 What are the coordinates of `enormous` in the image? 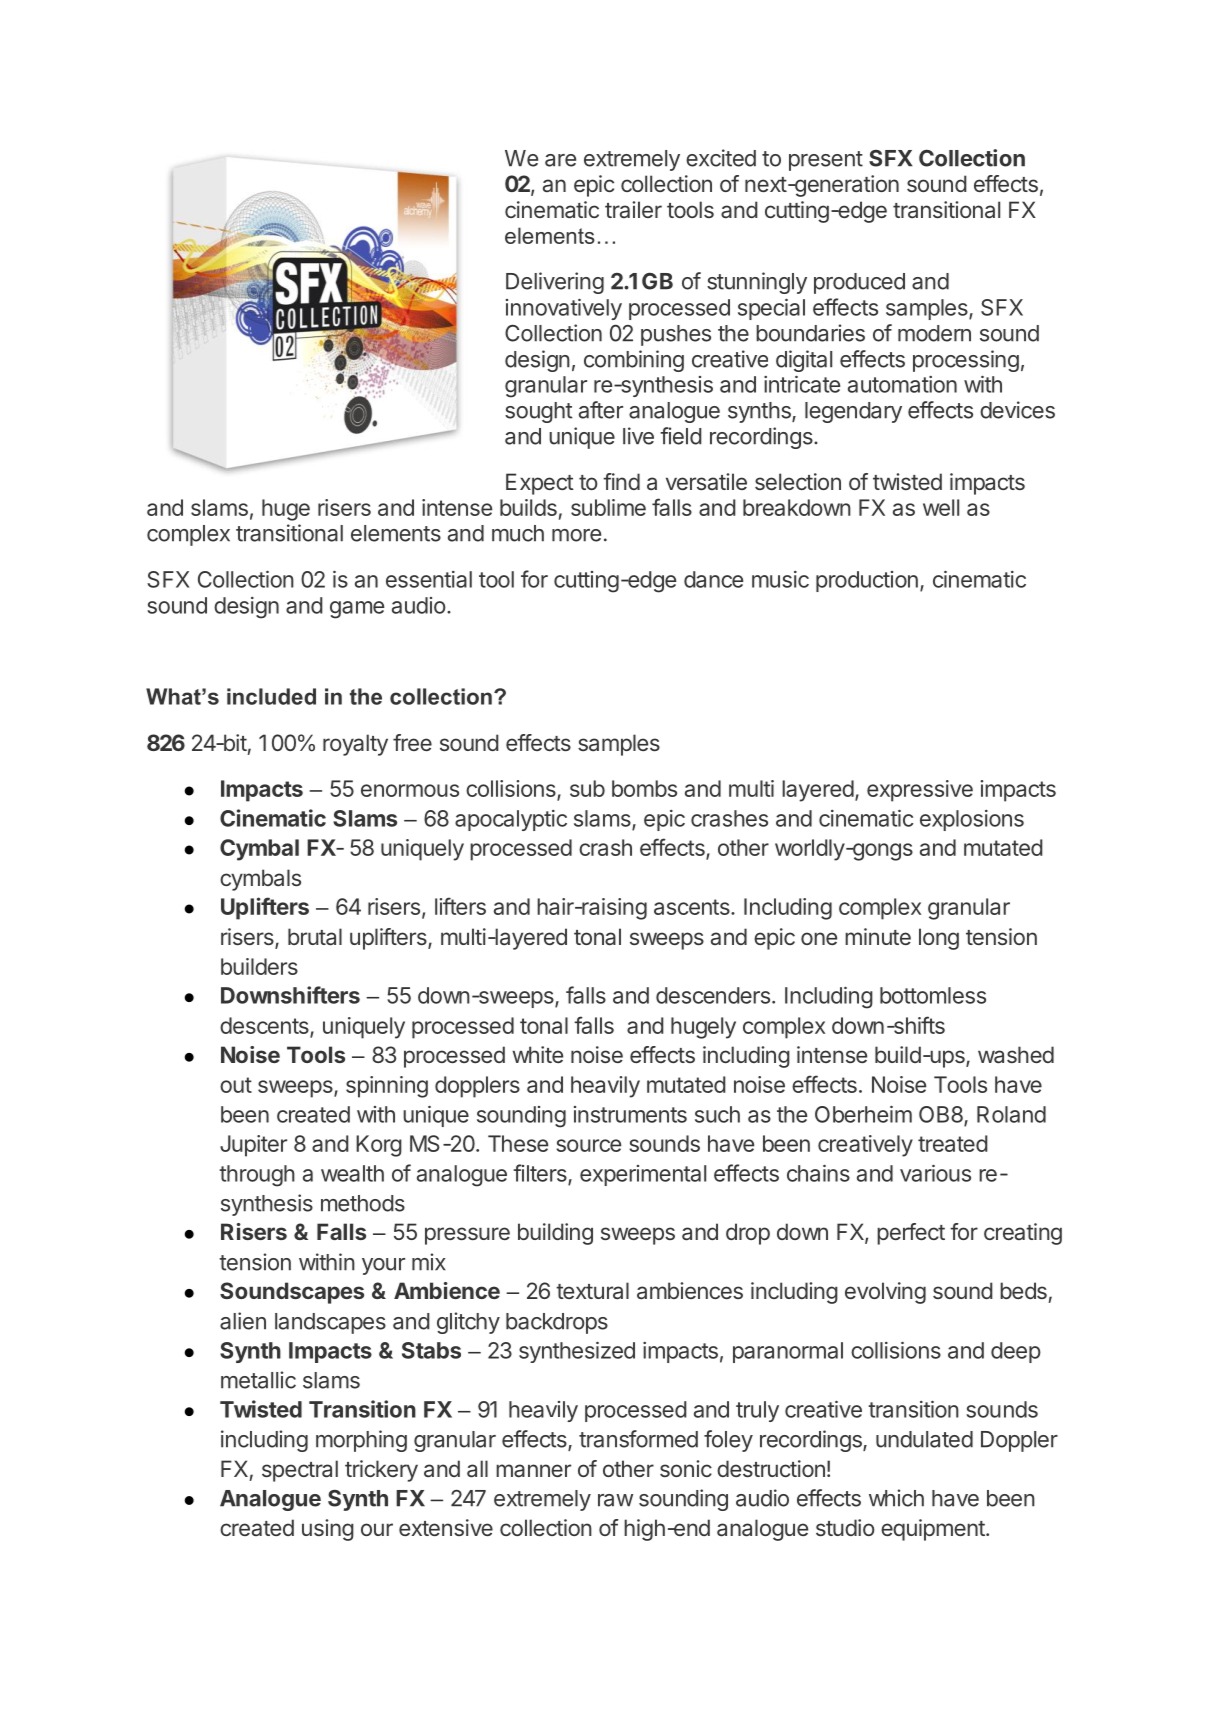 It's located at (410, 790).
